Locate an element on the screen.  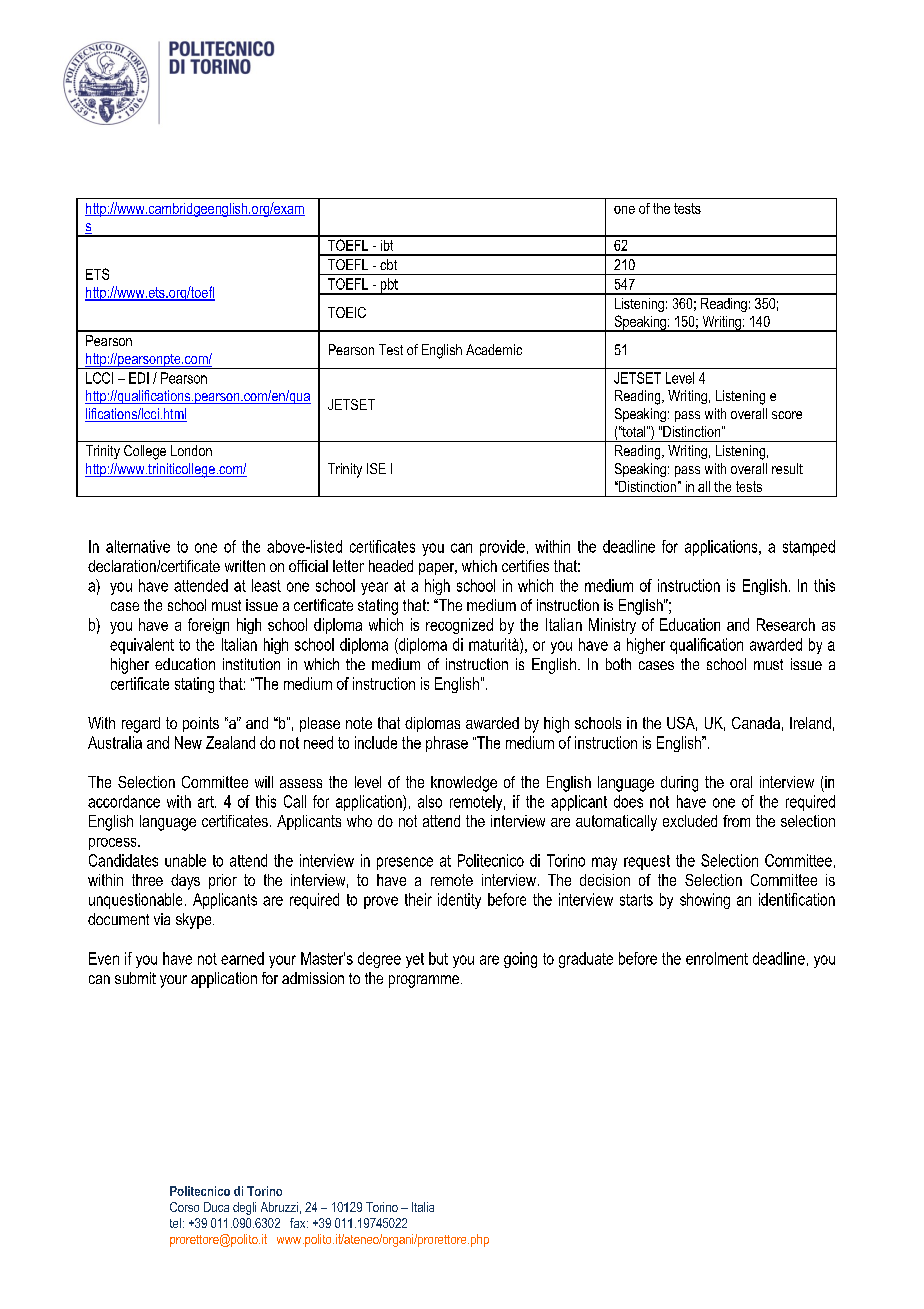
Corso is located at coordinates (184, 1207).
